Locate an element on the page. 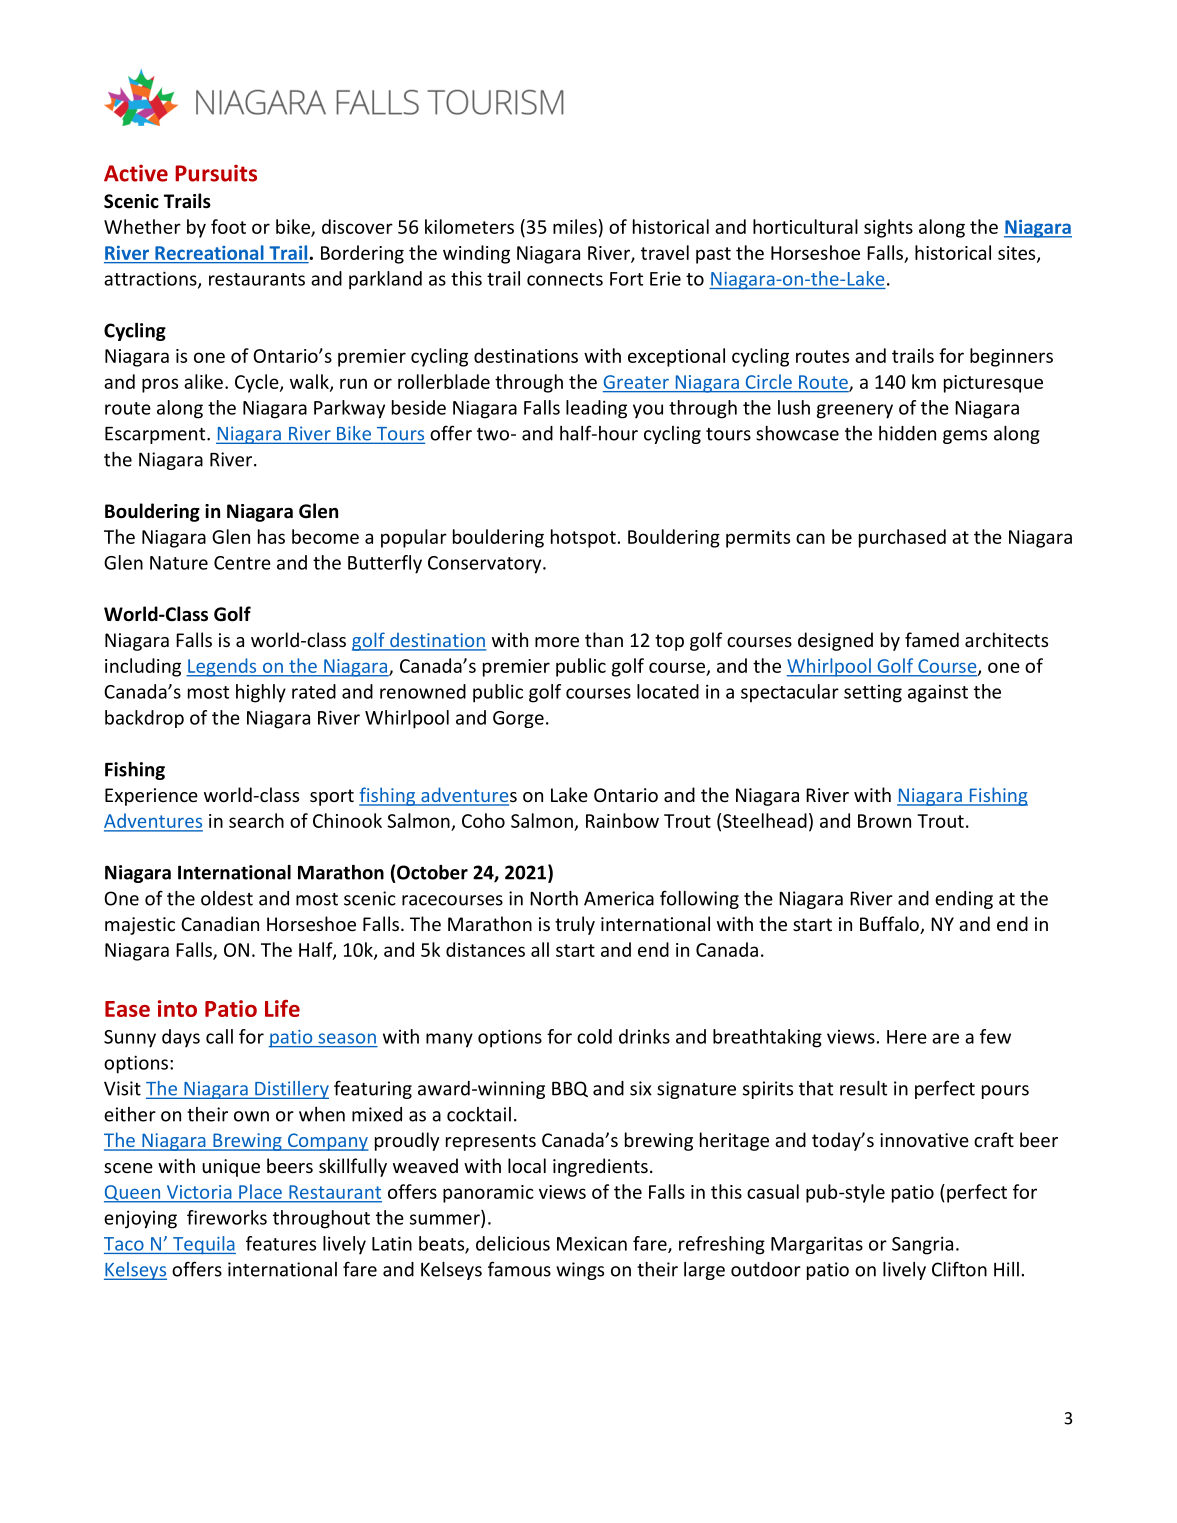 The height and width of the page is (1523, 1177). hotspot is located at coordinates (583, 538).
